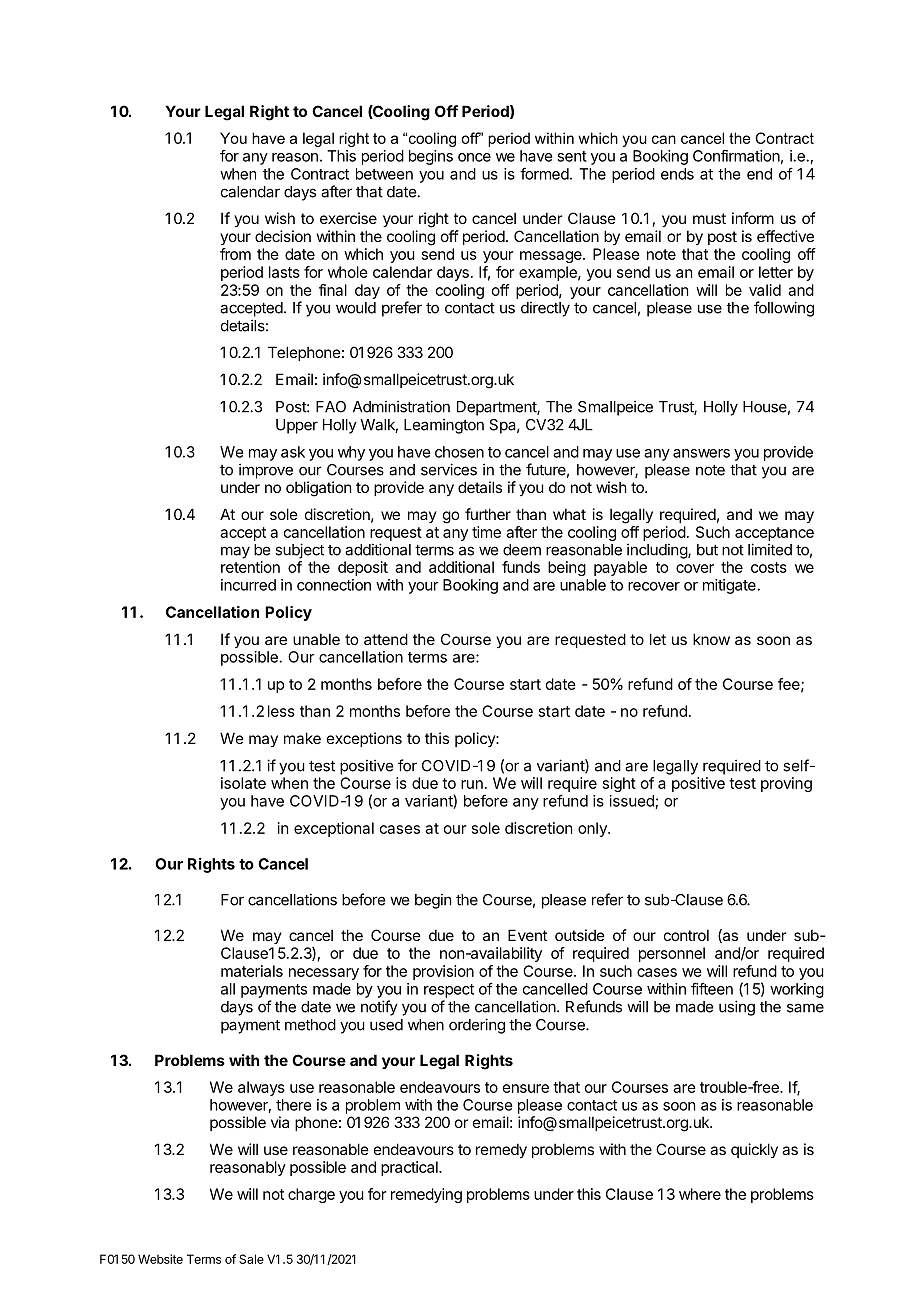 The image size is (924, 1307). Describe the element at coordinates (474, 157) in the screenshot. I see `once` at that location.
